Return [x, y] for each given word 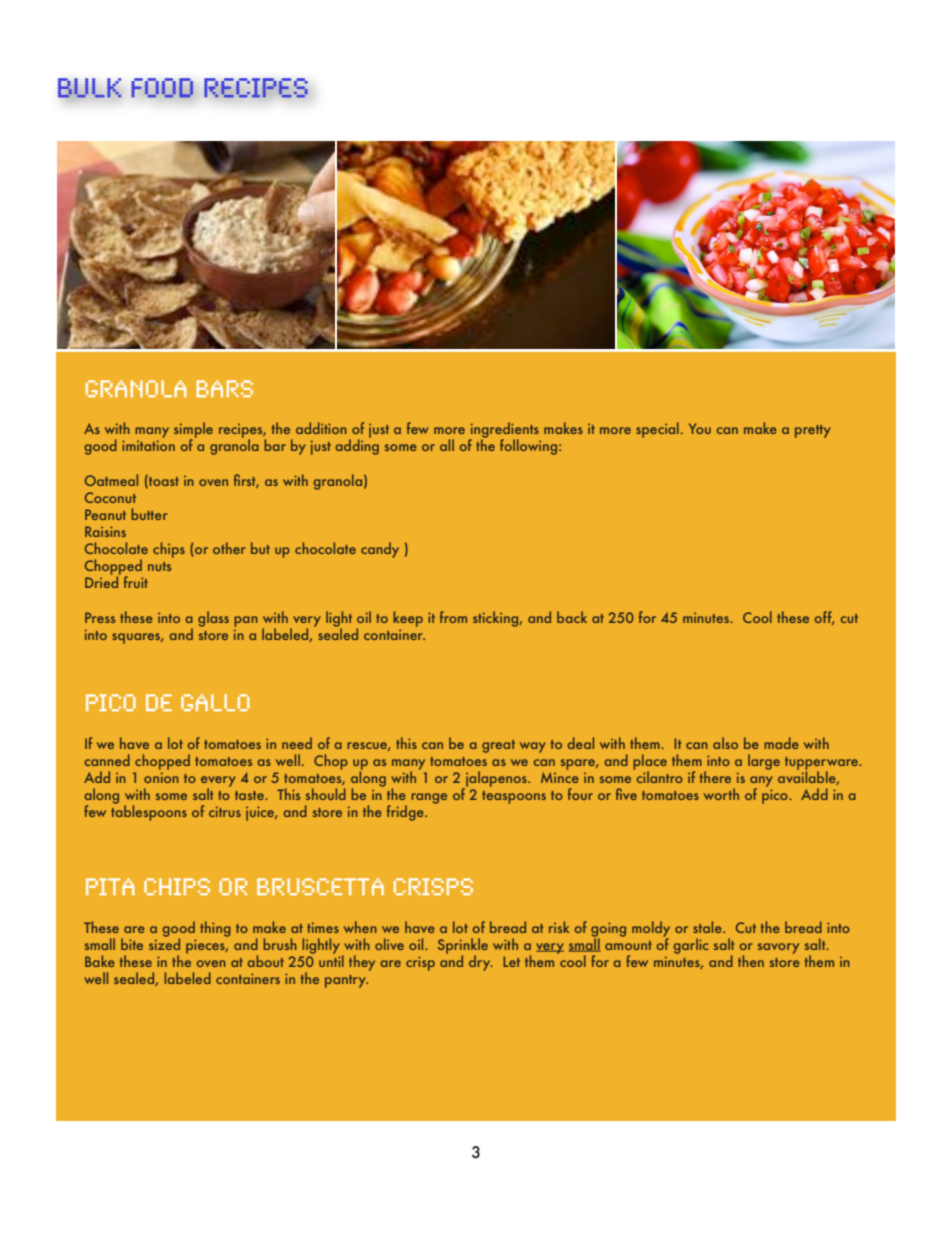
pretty [813, 431]
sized [164, 943]
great [498, 746]
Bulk [90, 88]
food [162, 88]
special [657, 430]
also [725, 743]
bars [224, 388]
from [453, 617]
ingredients [504, 431]
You [700, 428]
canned [107, 760]
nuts [159, 566]
